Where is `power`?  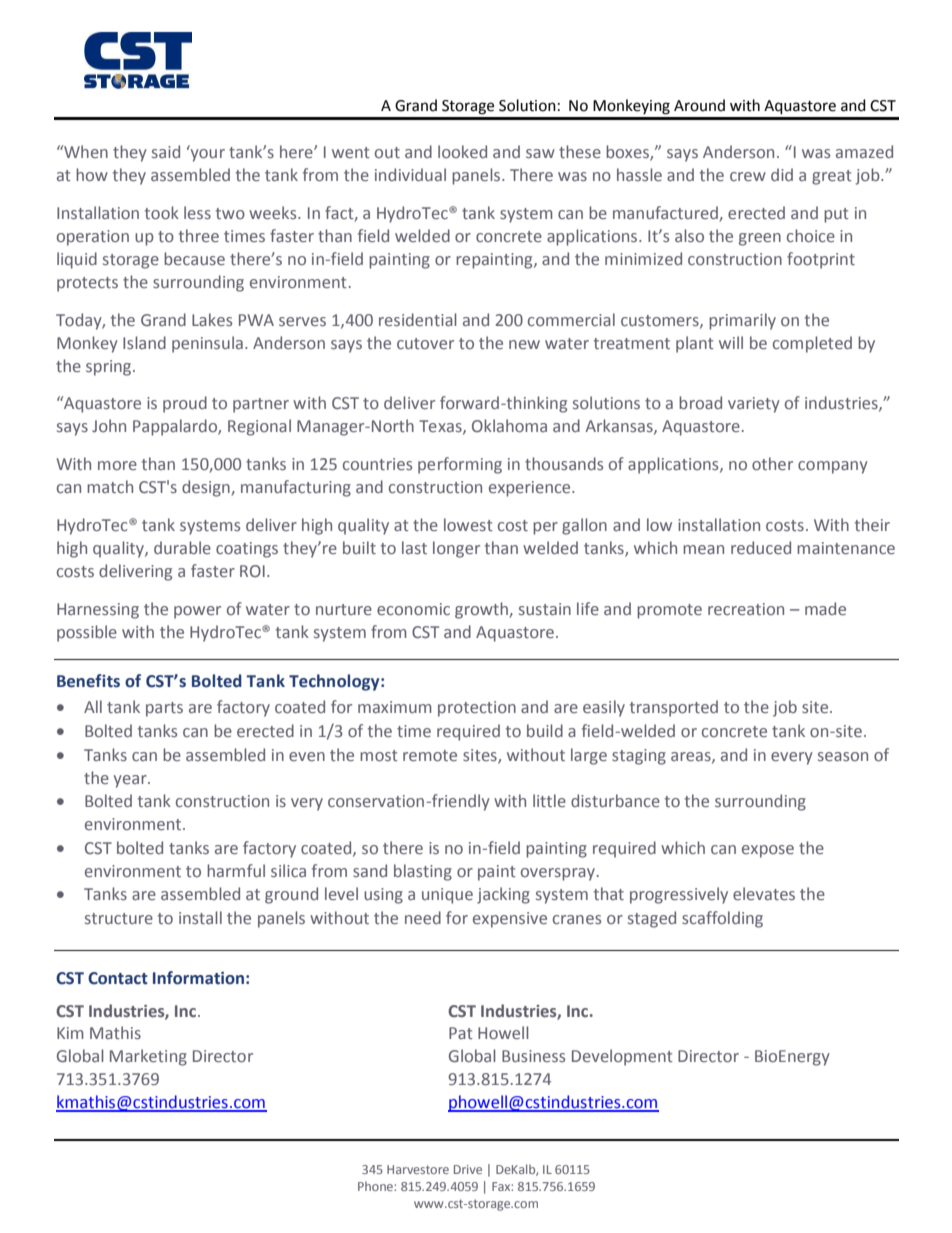
power is located at coordinates (197, 612).
